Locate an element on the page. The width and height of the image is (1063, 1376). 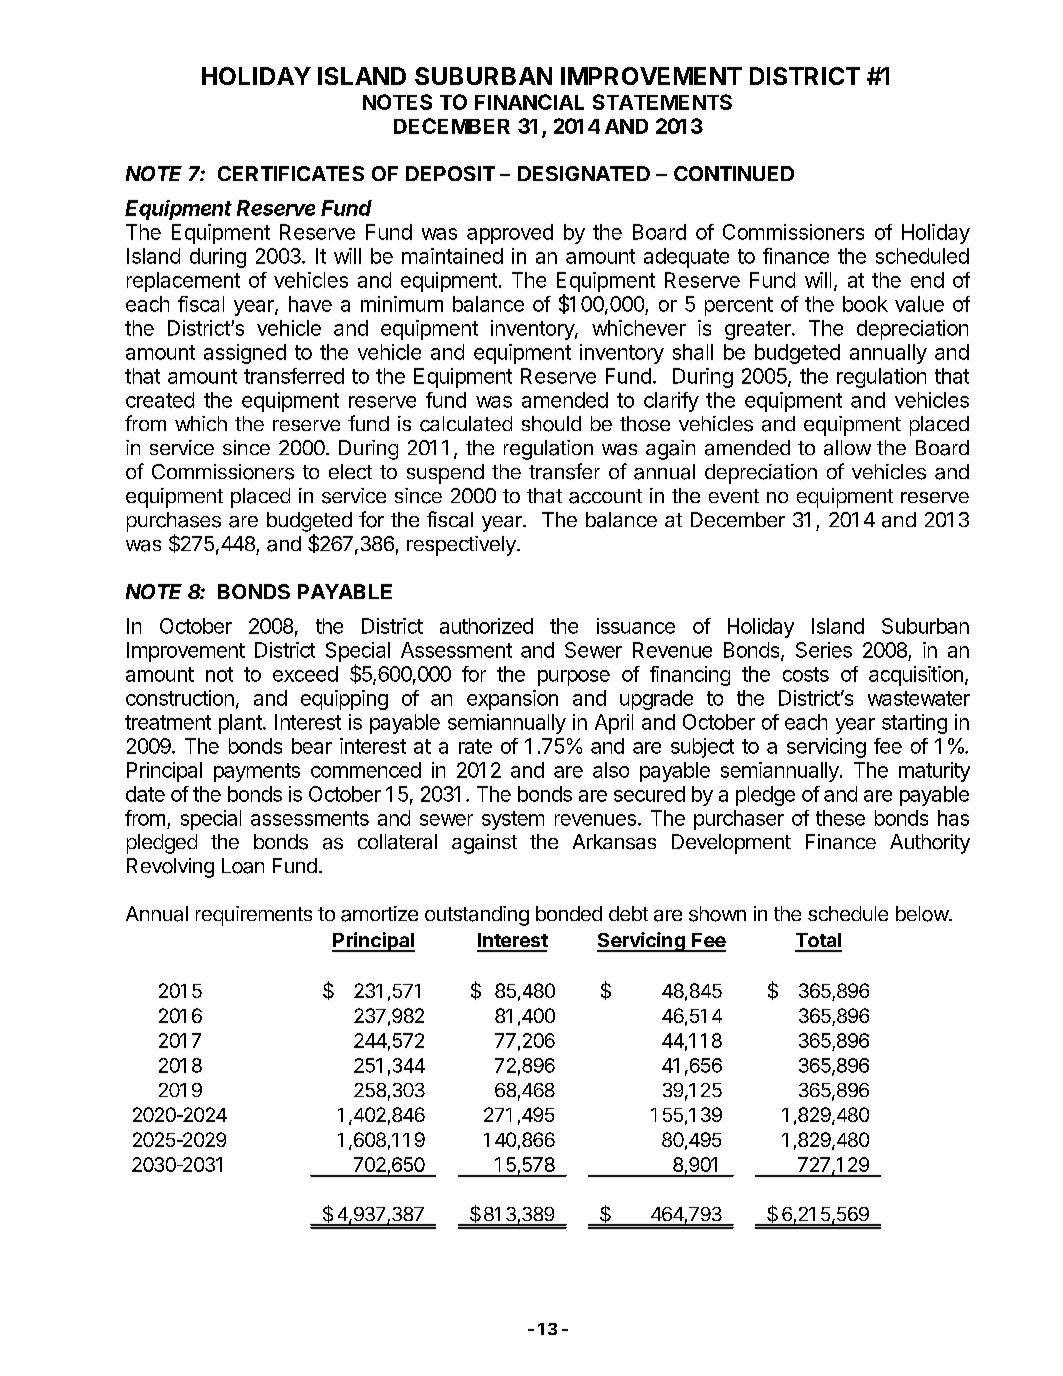
purchases is located at coordinates (174, 522).
